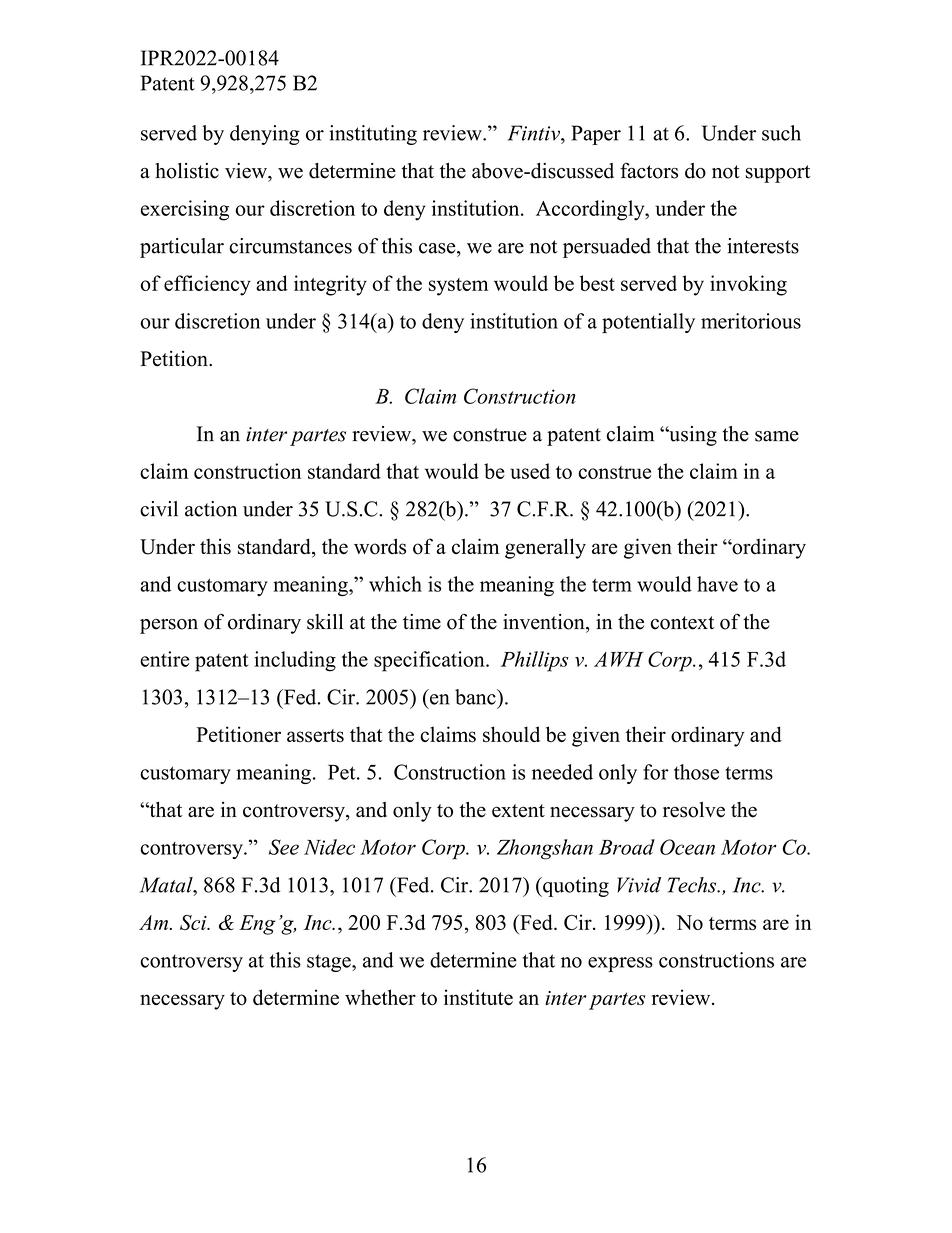  Describe the element at coordinates (211, 509) in the document. I see `action` at that location.
